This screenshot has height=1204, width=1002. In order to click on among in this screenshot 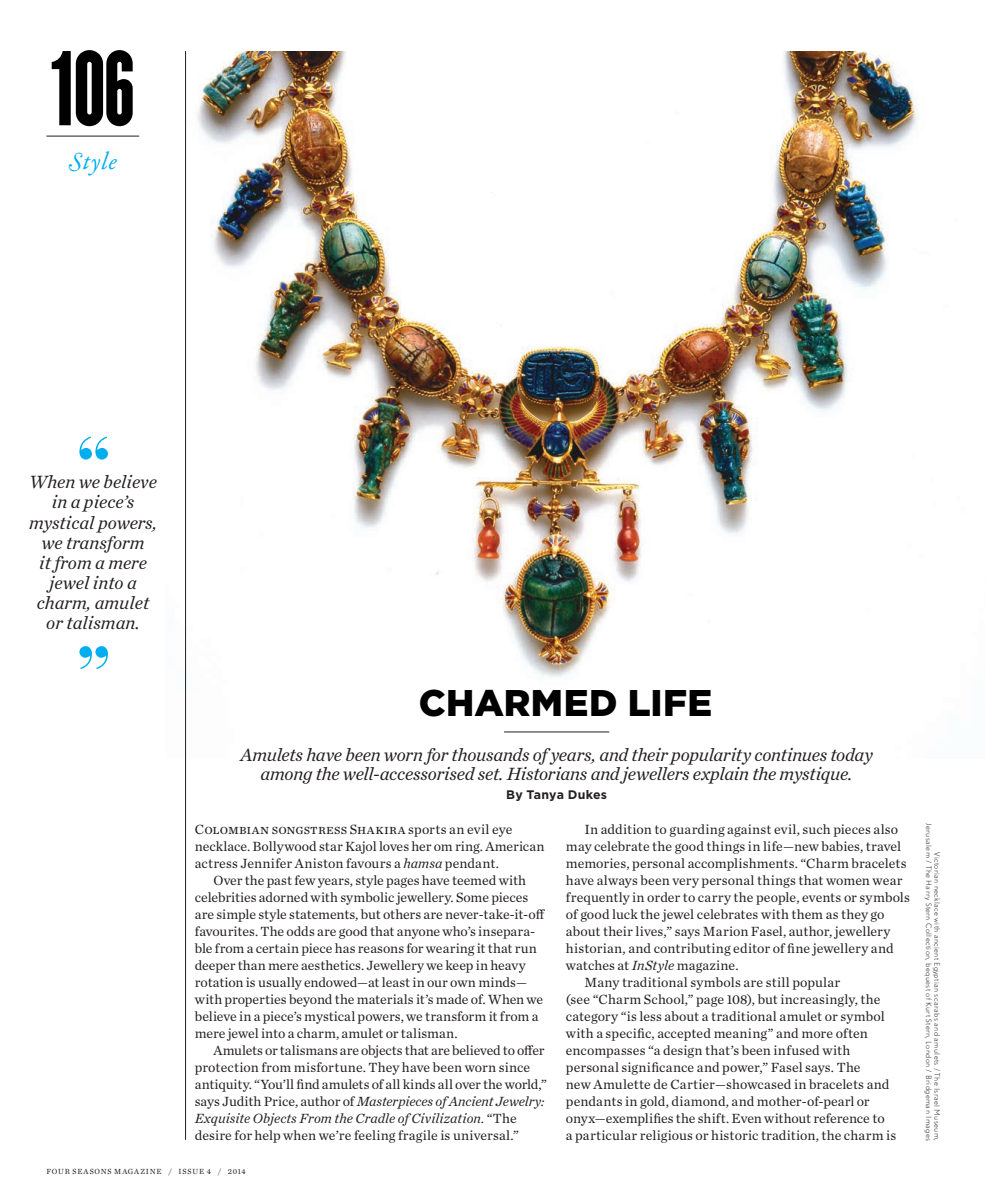, I will do `click(287, 777)`.
